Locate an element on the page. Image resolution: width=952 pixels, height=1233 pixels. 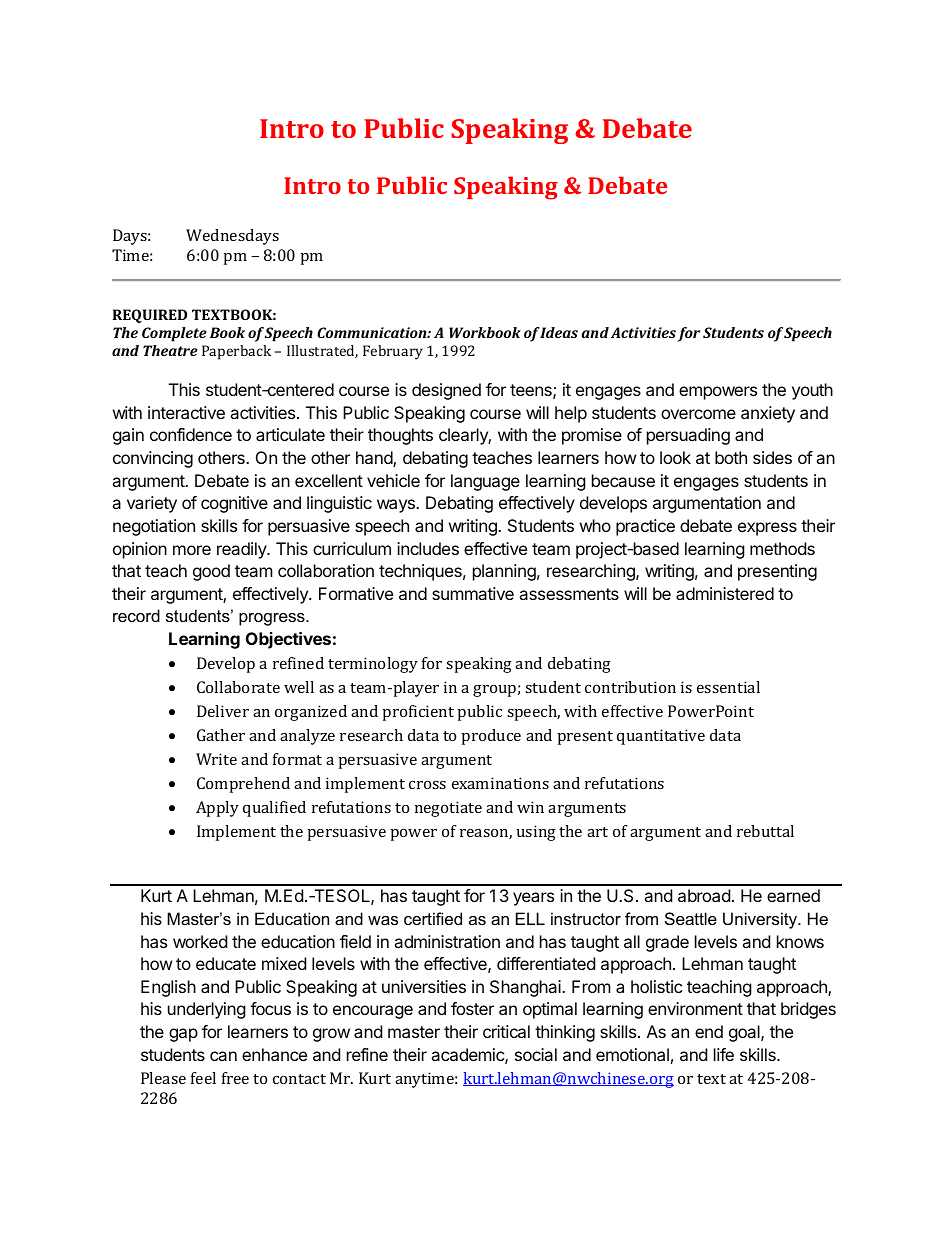
can is located at coordinates (223, 1056).
